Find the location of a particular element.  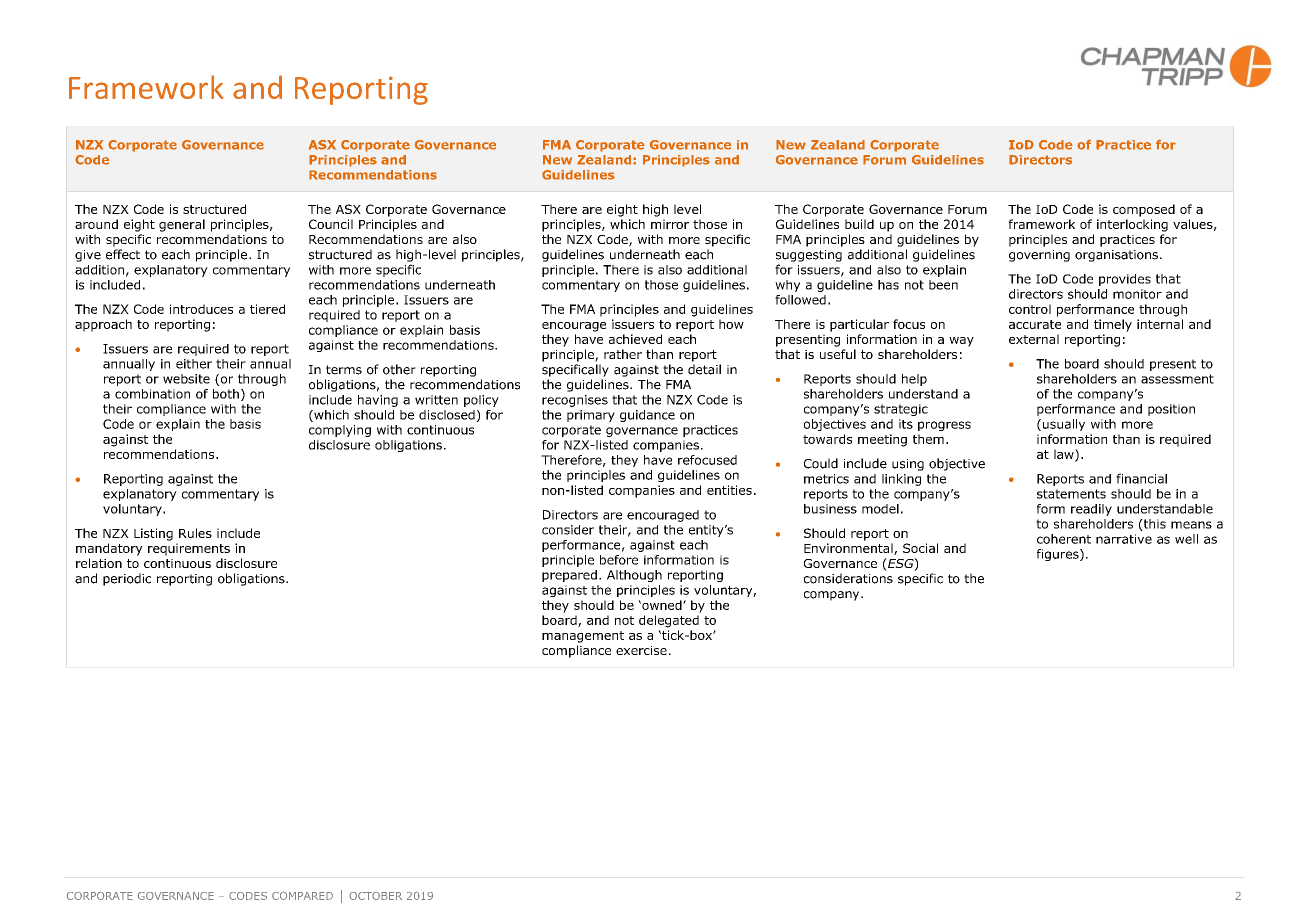

suggesting is located at coordinates (809, 256).
